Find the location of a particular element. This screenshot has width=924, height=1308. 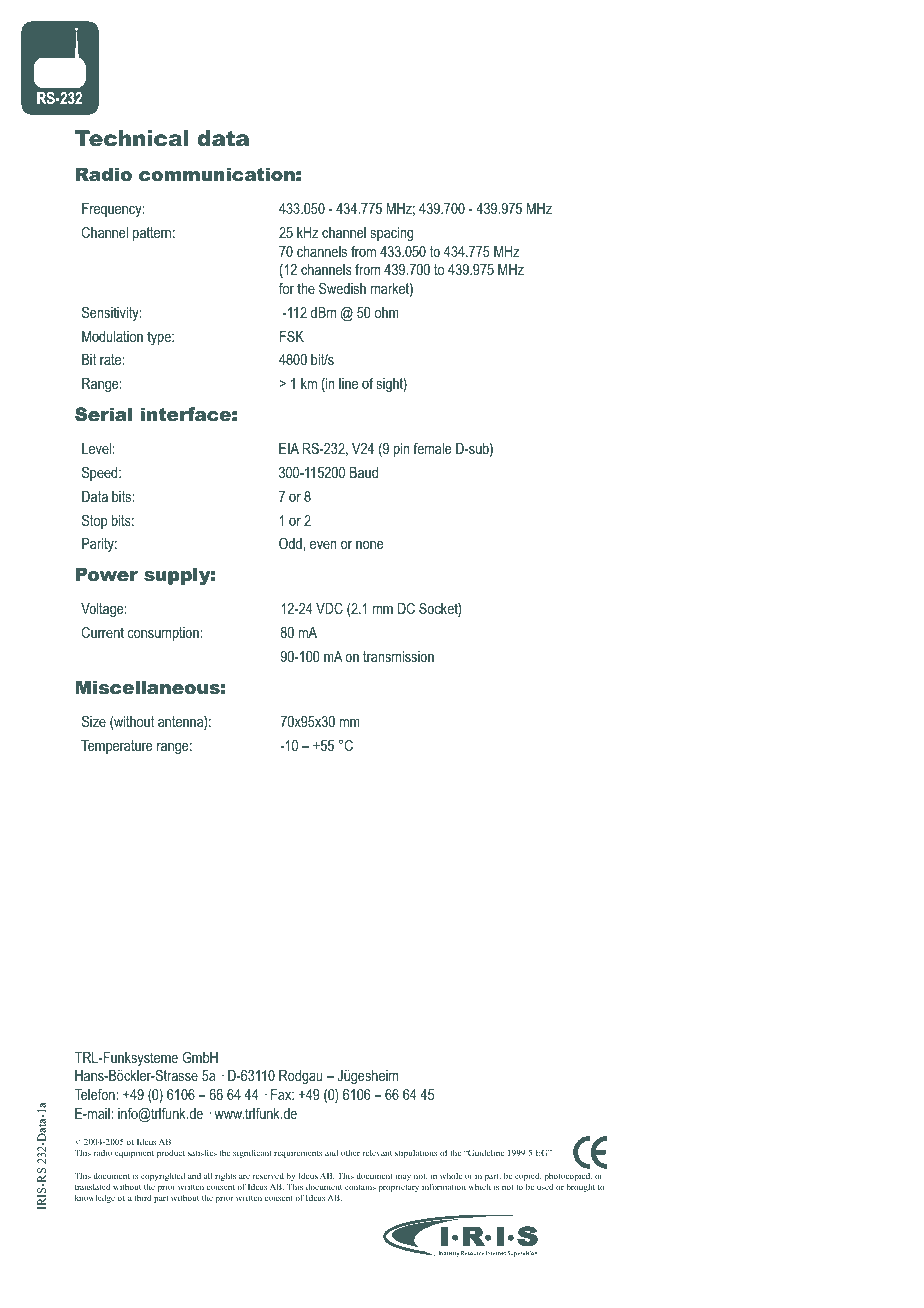

other is located at coordinates (350, 1153).
